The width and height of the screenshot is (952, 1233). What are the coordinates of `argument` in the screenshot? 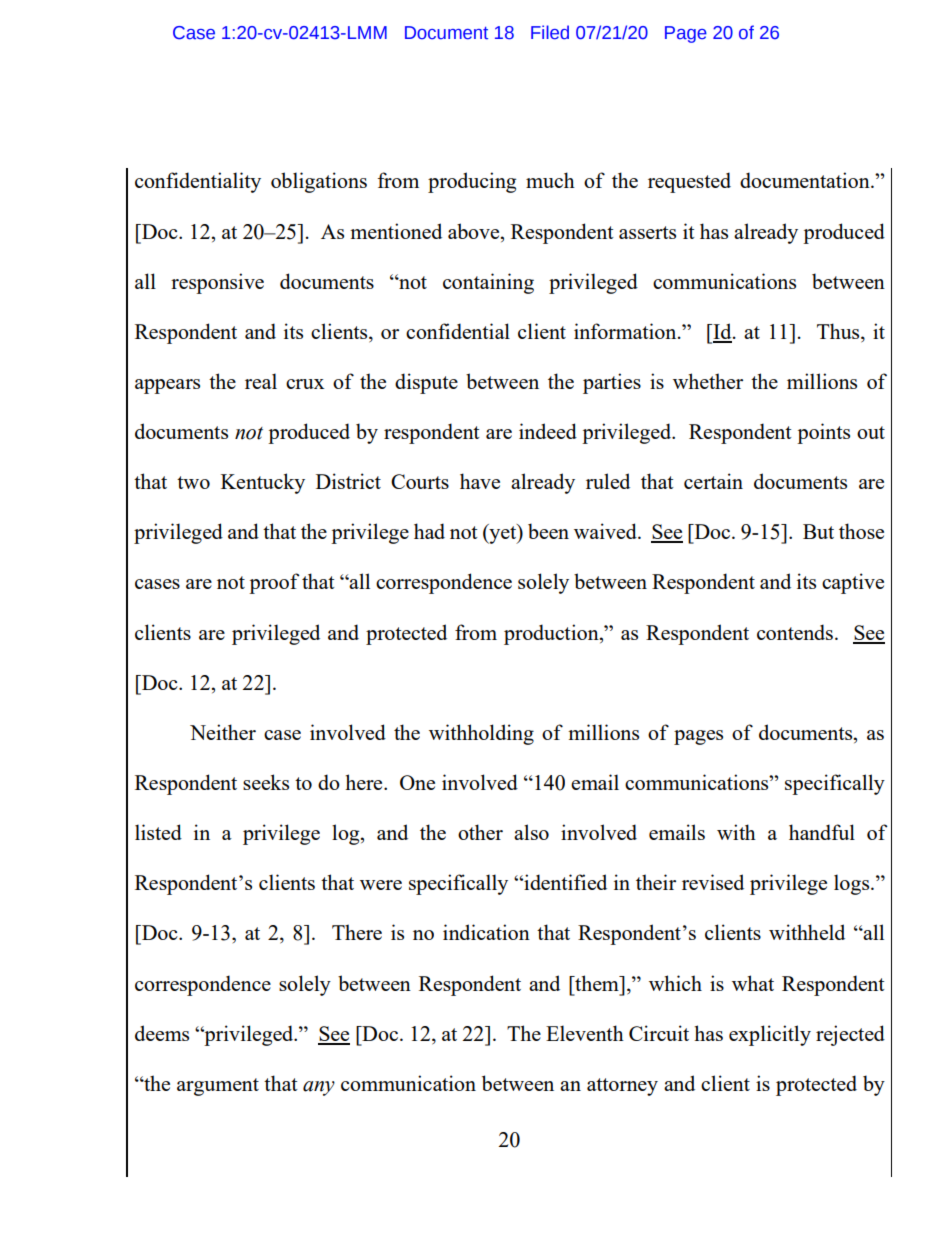 It's located at (218, 1087).
